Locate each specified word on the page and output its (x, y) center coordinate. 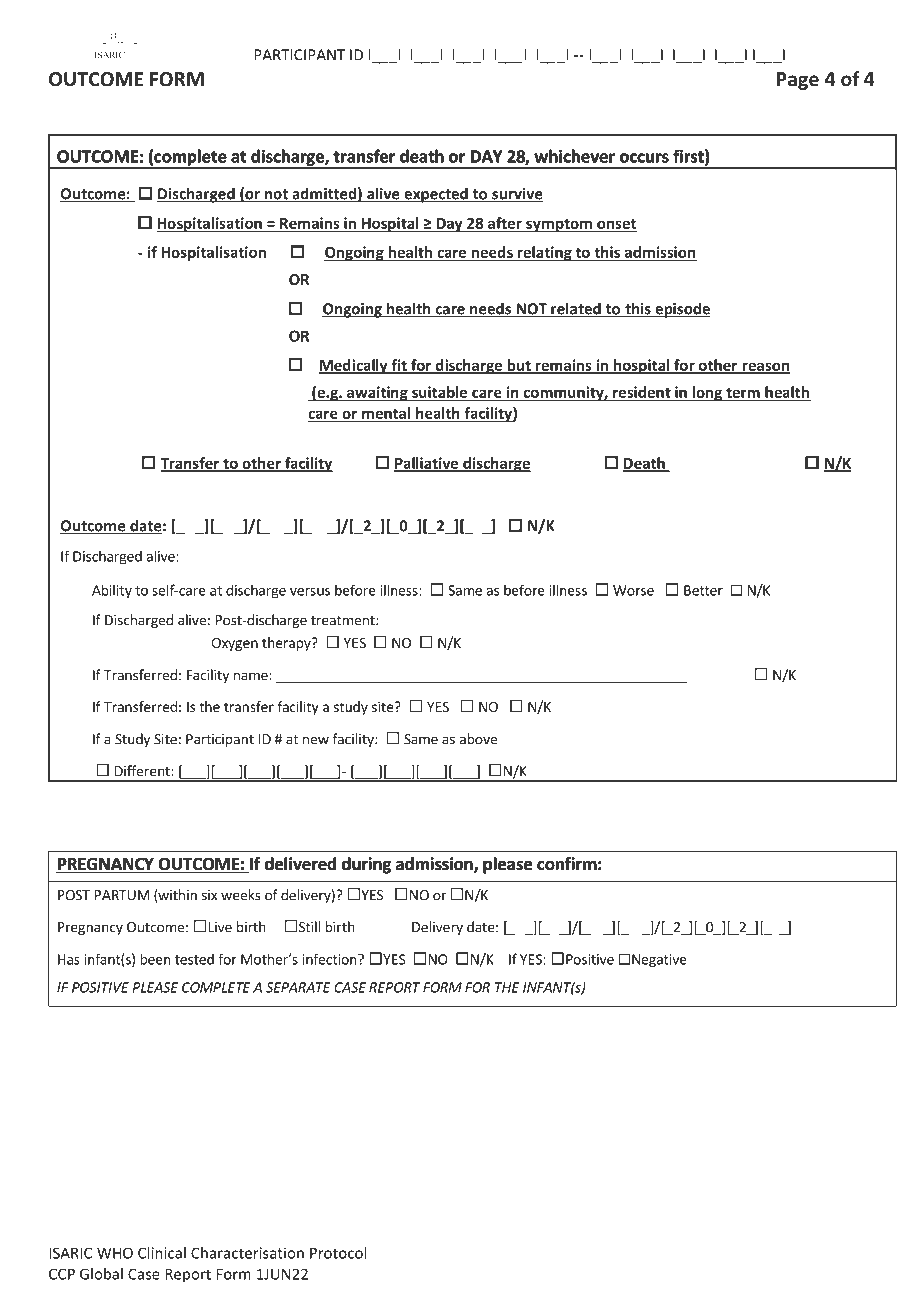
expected (436, 195)
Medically (354, 366)
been (155, 959)
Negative (659, 961)
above (478, 739)
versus (310, 592)
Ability (112, 591)
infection (331, 959)
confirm (567, 863)
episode (682, 310)
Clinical (162, 1253)
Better (703, 590)
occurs (644, 158)
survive (517, 195)
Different (143, 771)
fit (399, 366)
